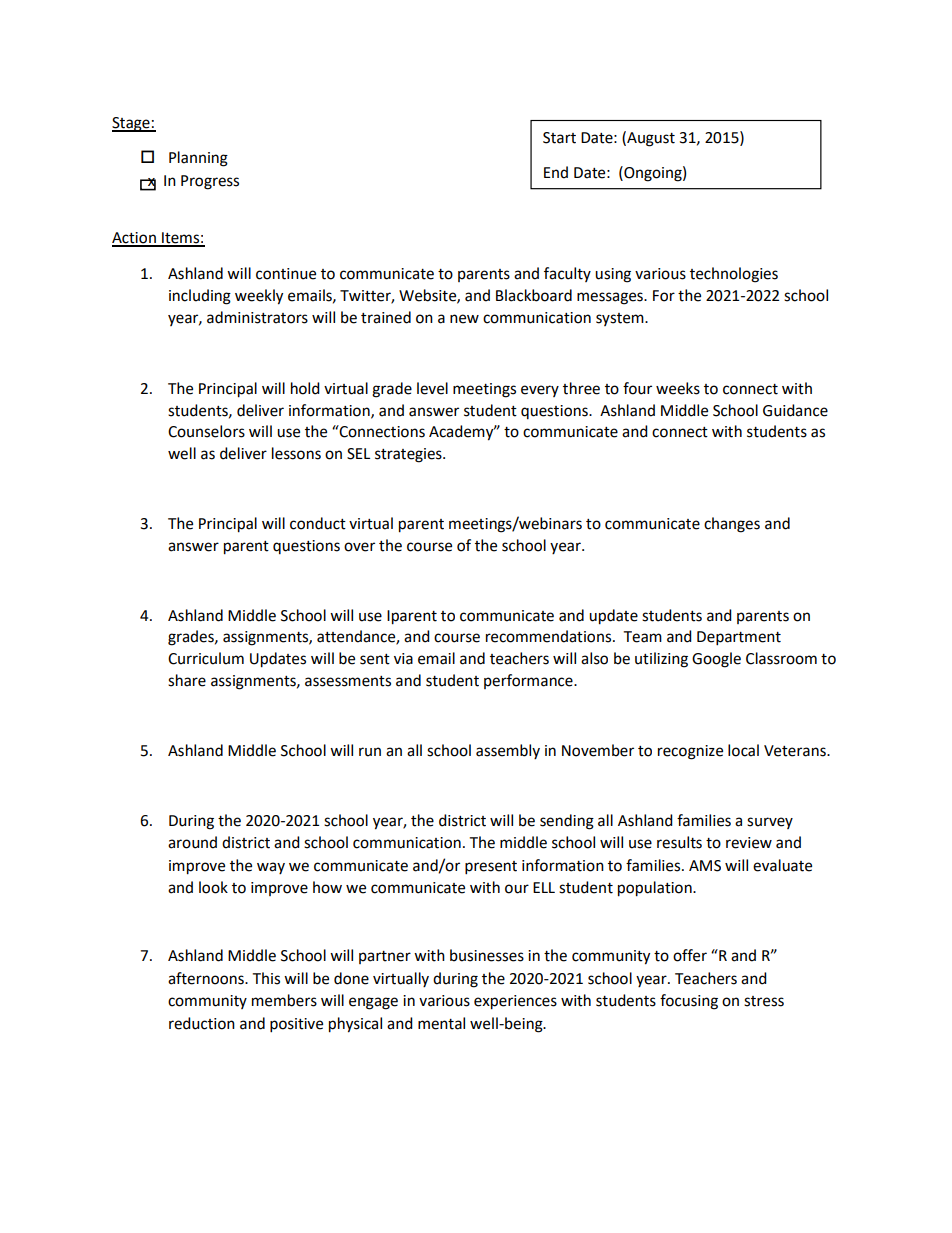  I want to click on strategies, so click(409, 455).
